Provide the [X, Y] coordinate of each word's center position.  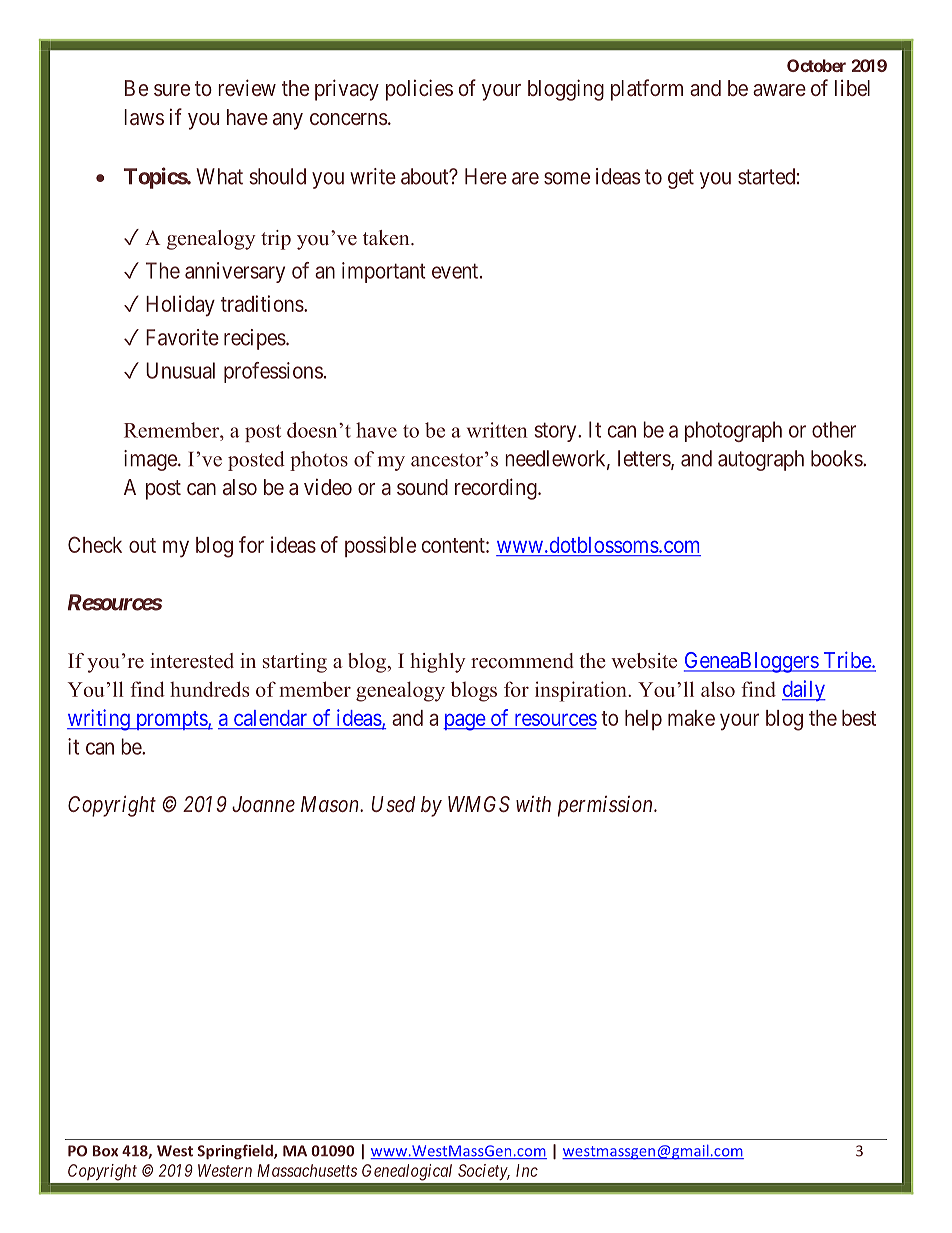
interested [192, 661]
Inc [527, 1170]
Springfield [236, 1152]
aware [779, 90]
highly [438, 663]
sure [172, 90]
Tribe [847, 661]
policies [419, 90]
